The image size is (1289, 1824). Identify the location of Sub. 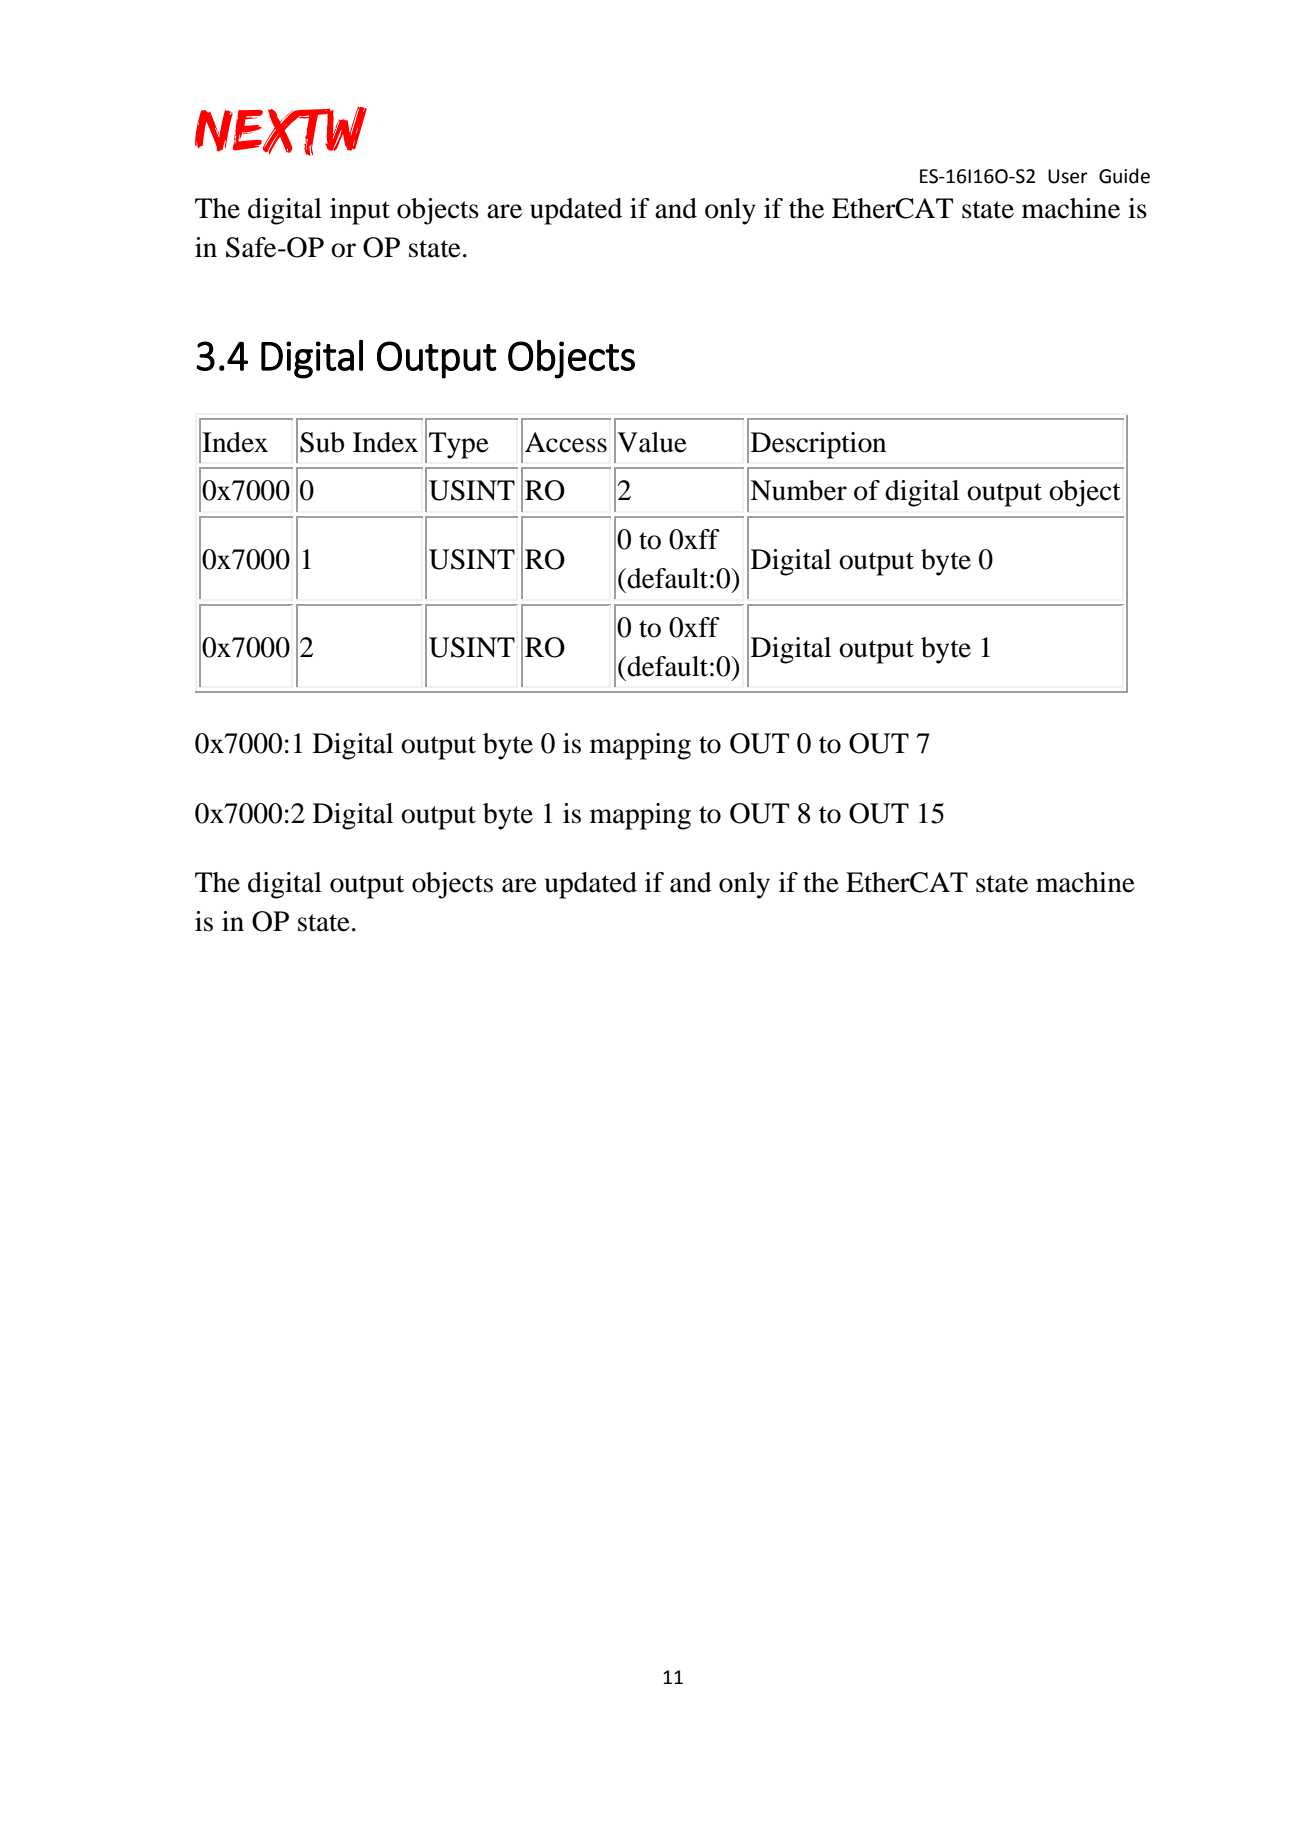
(322, 442).
